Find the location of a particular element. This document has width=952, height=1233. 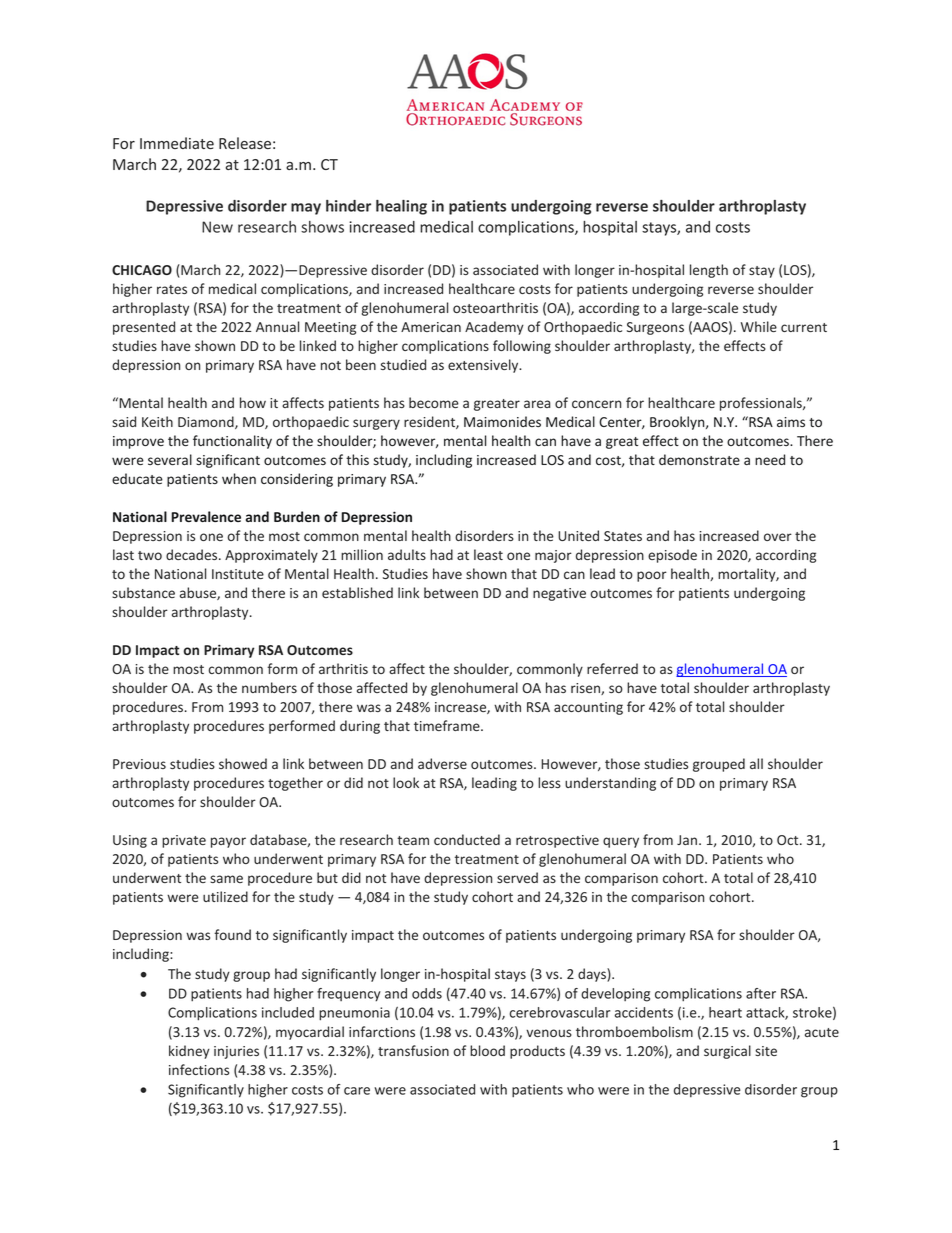

healing is located at coordinates (401, 207).
